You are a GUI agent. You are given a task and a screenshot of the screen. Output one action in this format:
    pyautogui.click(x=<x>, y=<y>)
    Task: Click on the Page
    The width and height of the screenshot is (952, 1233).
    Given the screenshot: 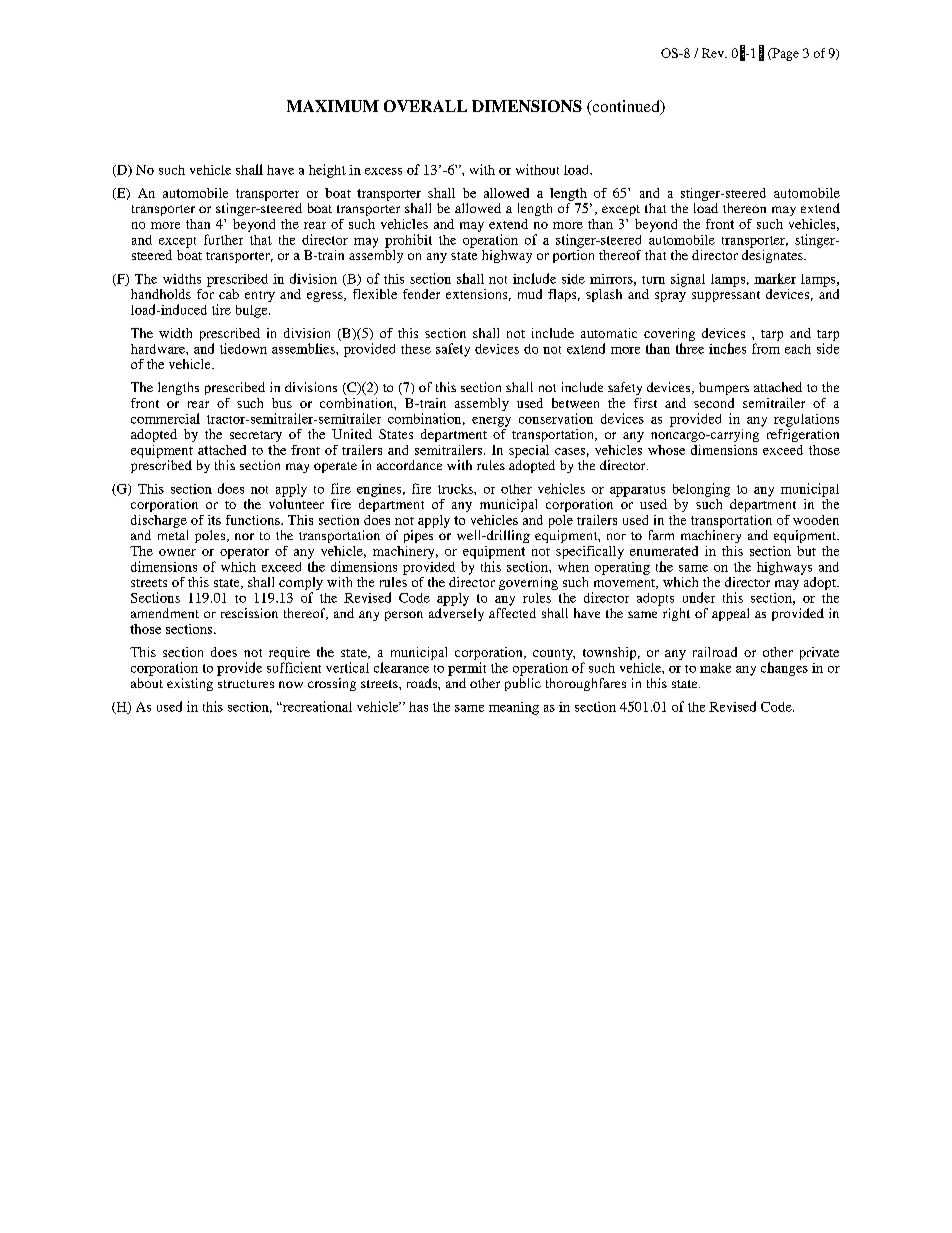 What is the action you would take?
    pyautogui.click(x=784, y=54)
